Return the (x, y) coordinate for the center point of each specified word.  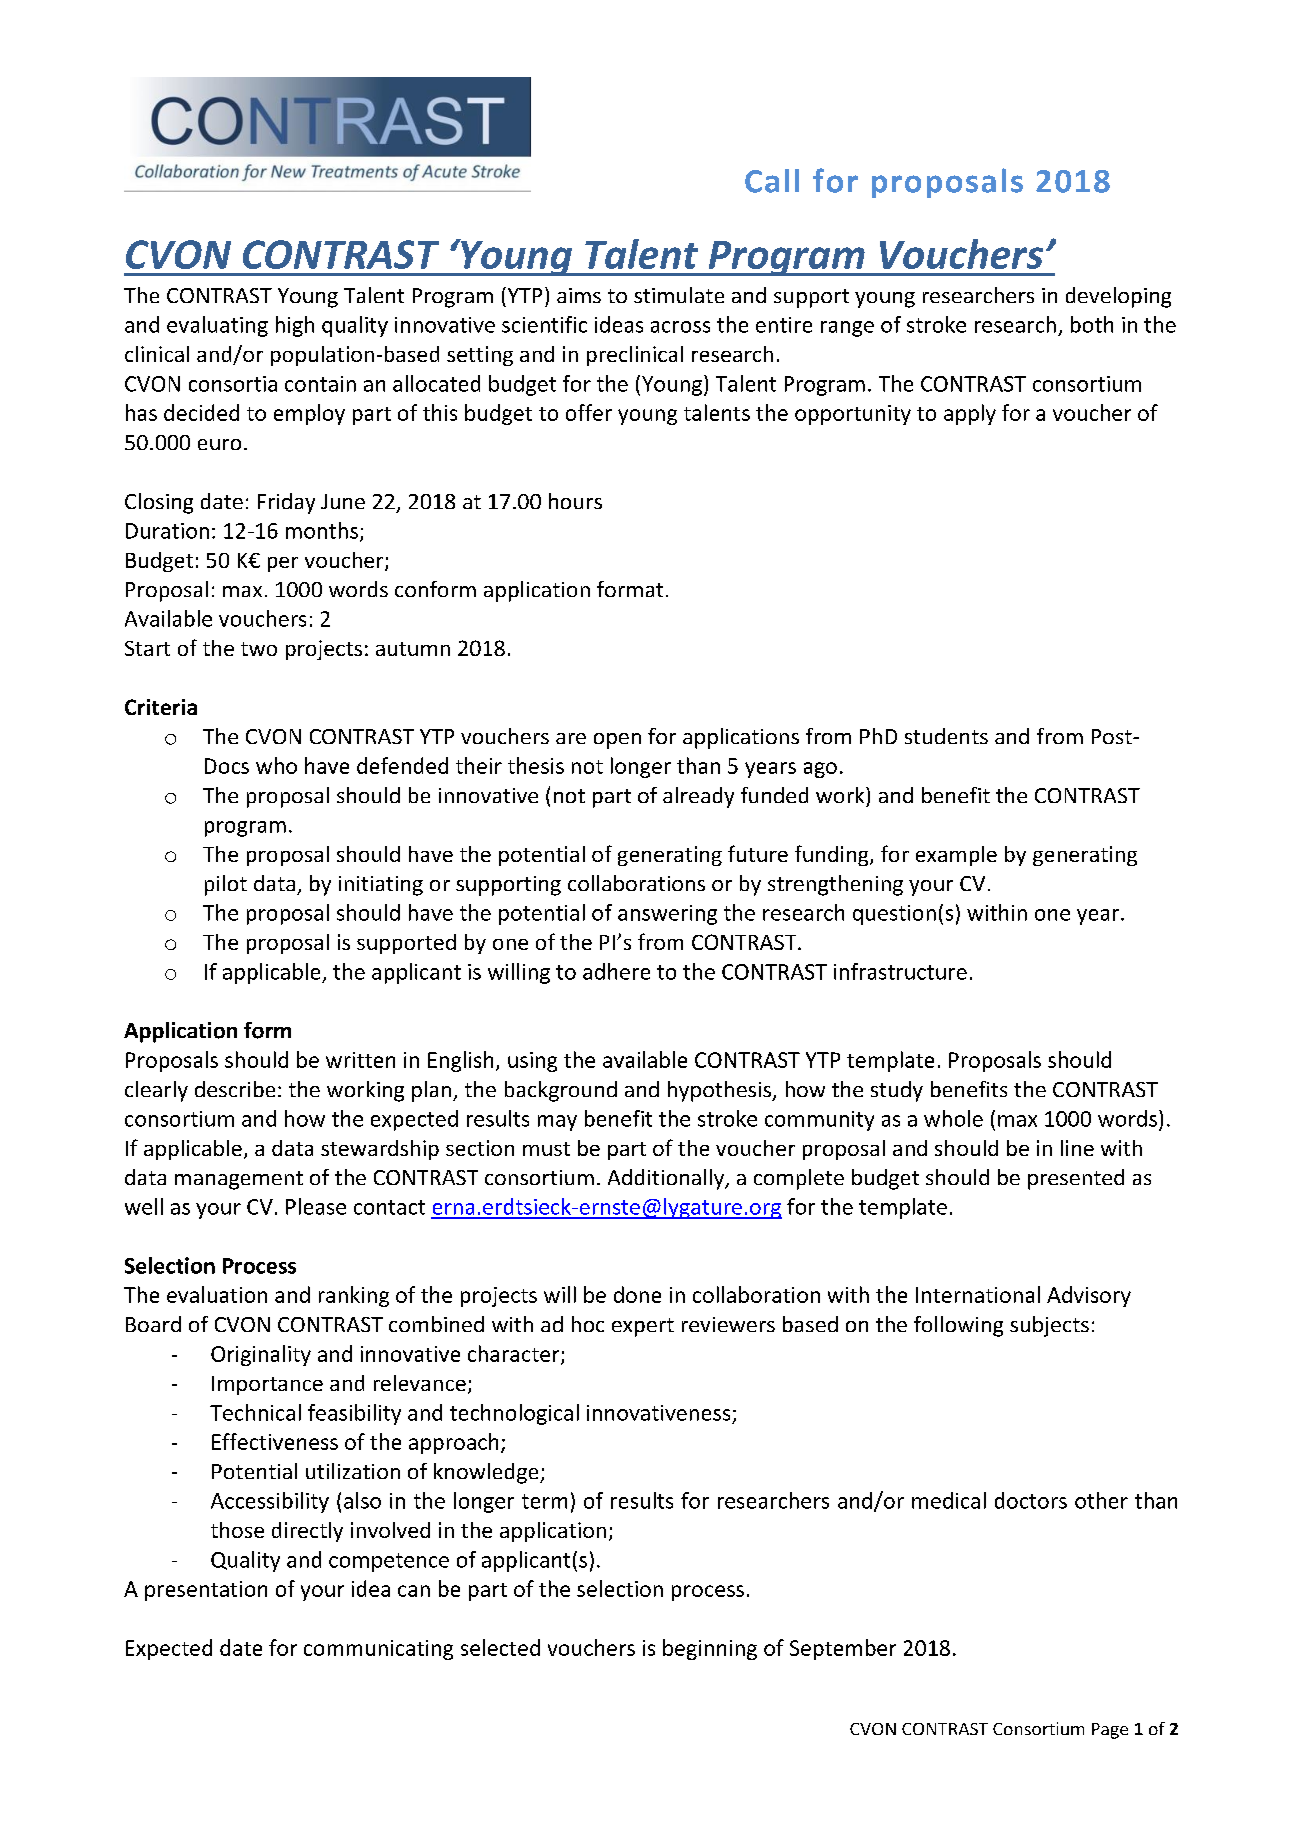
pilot (226, 885)
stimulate (679, 295)
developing (1118, 297)
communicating (378, 1650)
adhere (616, 971)
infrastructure (900, 971)
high (295, 326)
